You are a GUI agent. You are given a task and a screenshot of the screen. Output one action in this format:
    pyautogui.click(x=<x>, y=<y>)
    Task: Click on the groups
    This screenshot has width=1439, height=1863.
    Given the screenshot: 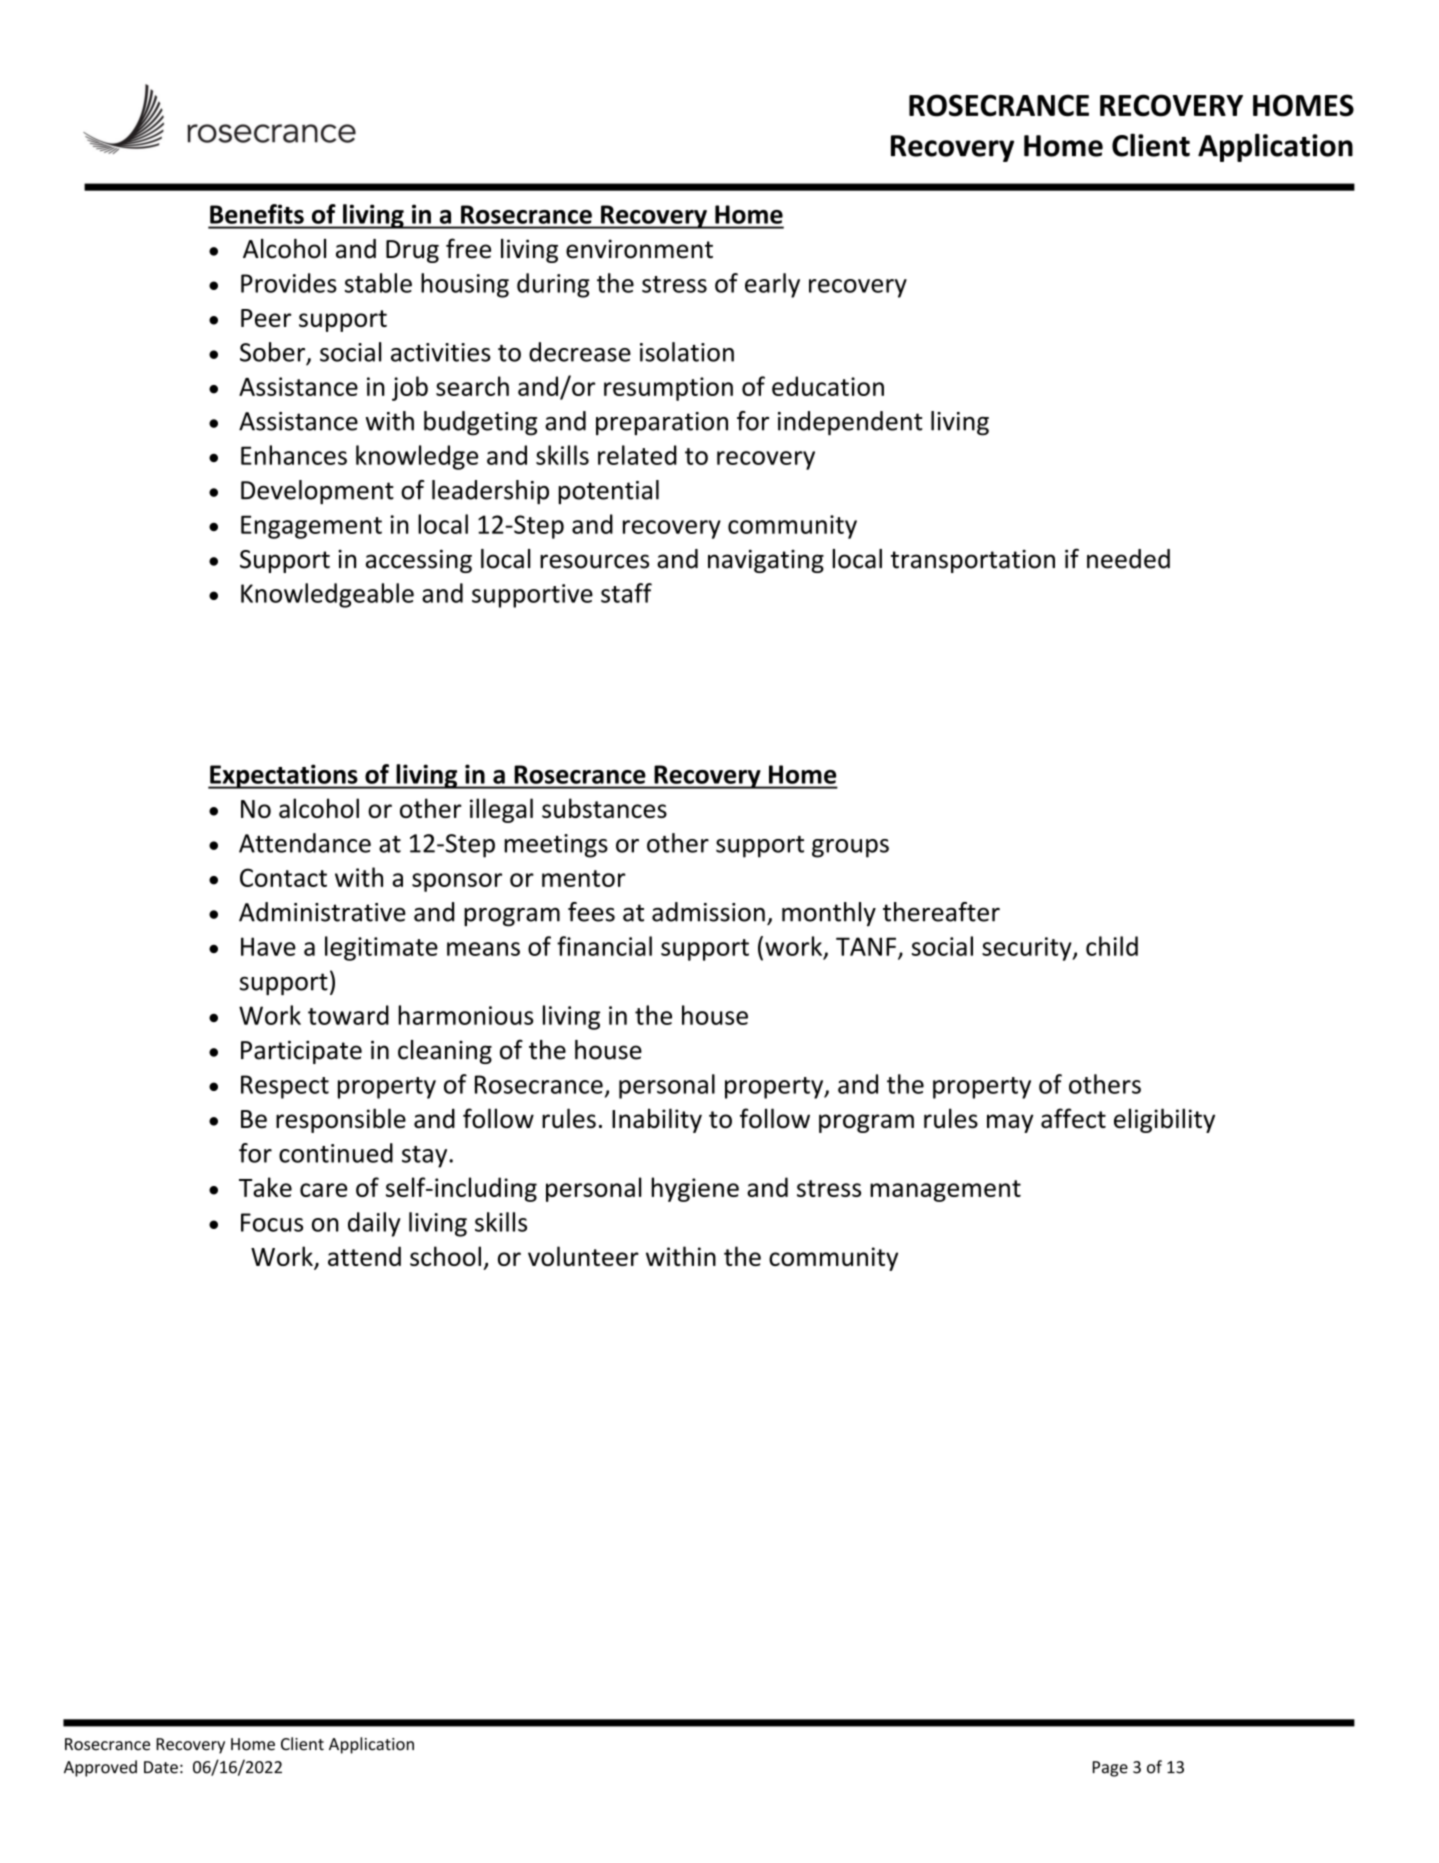 What is the action you would take?
    pyautogui.click(x=850, y=848)
